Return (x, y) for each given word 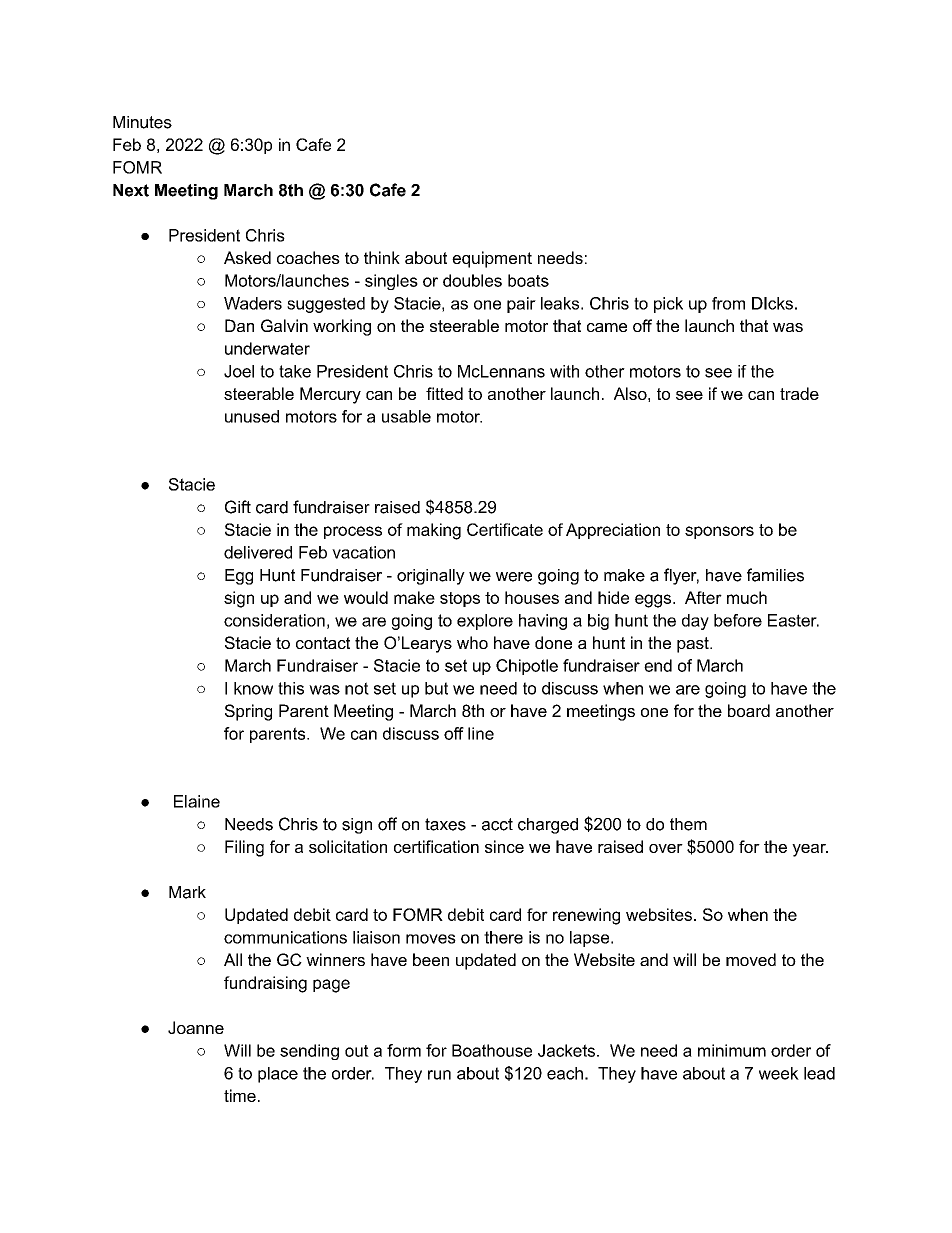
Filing (244, 848)
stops (460, 599)
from (728, 303)
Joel (239, 371)
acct (497, 824)
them (688, 824)
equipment (492, 259)
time (240, 1095)
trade (799, 393)
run (439, 1075)
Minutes (142, 122)
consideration (274, 620)
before (738, 620)
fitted (444, 393)
